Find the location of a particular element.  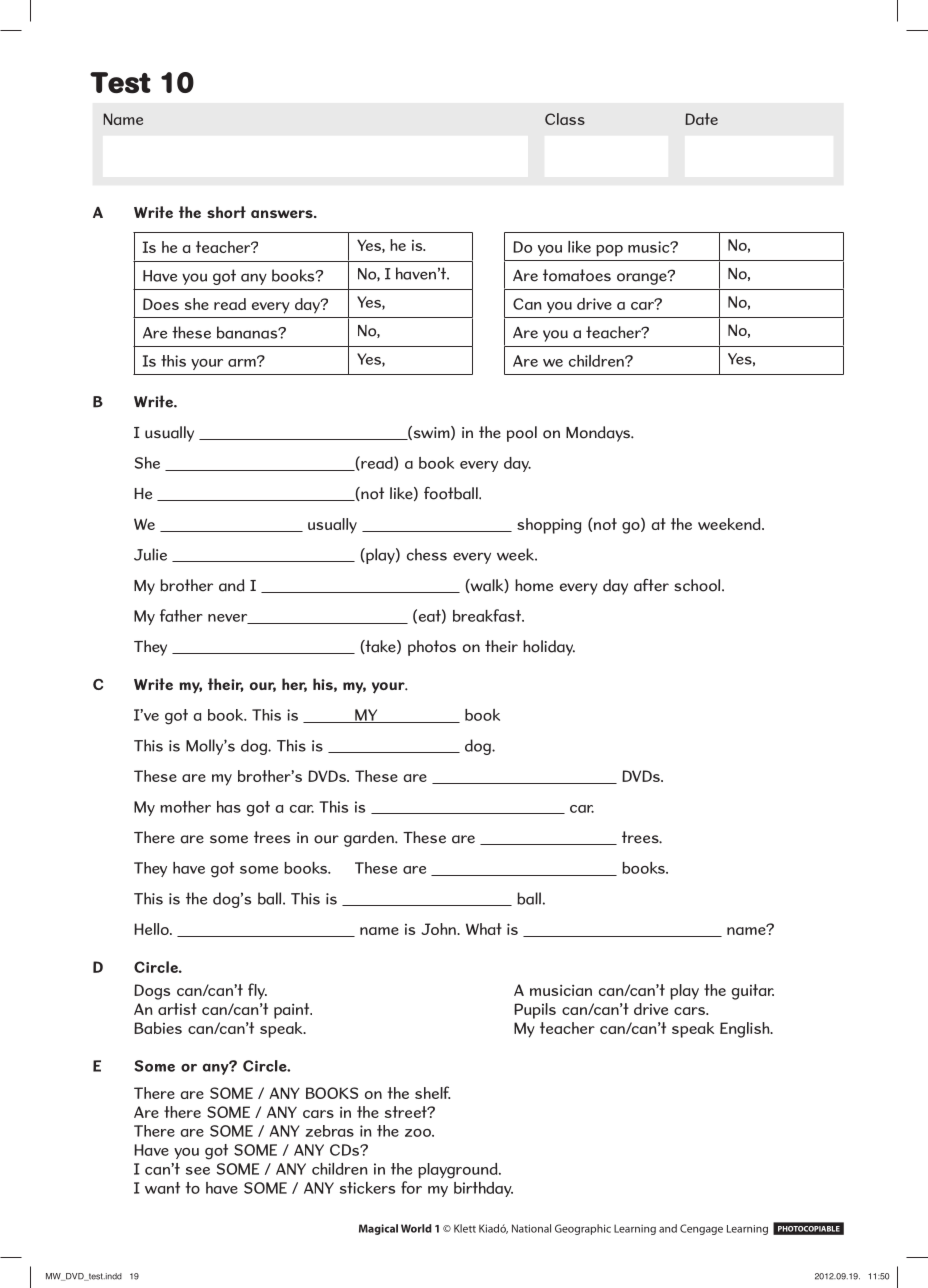

birthday is located at coordinates (483, 1189).
